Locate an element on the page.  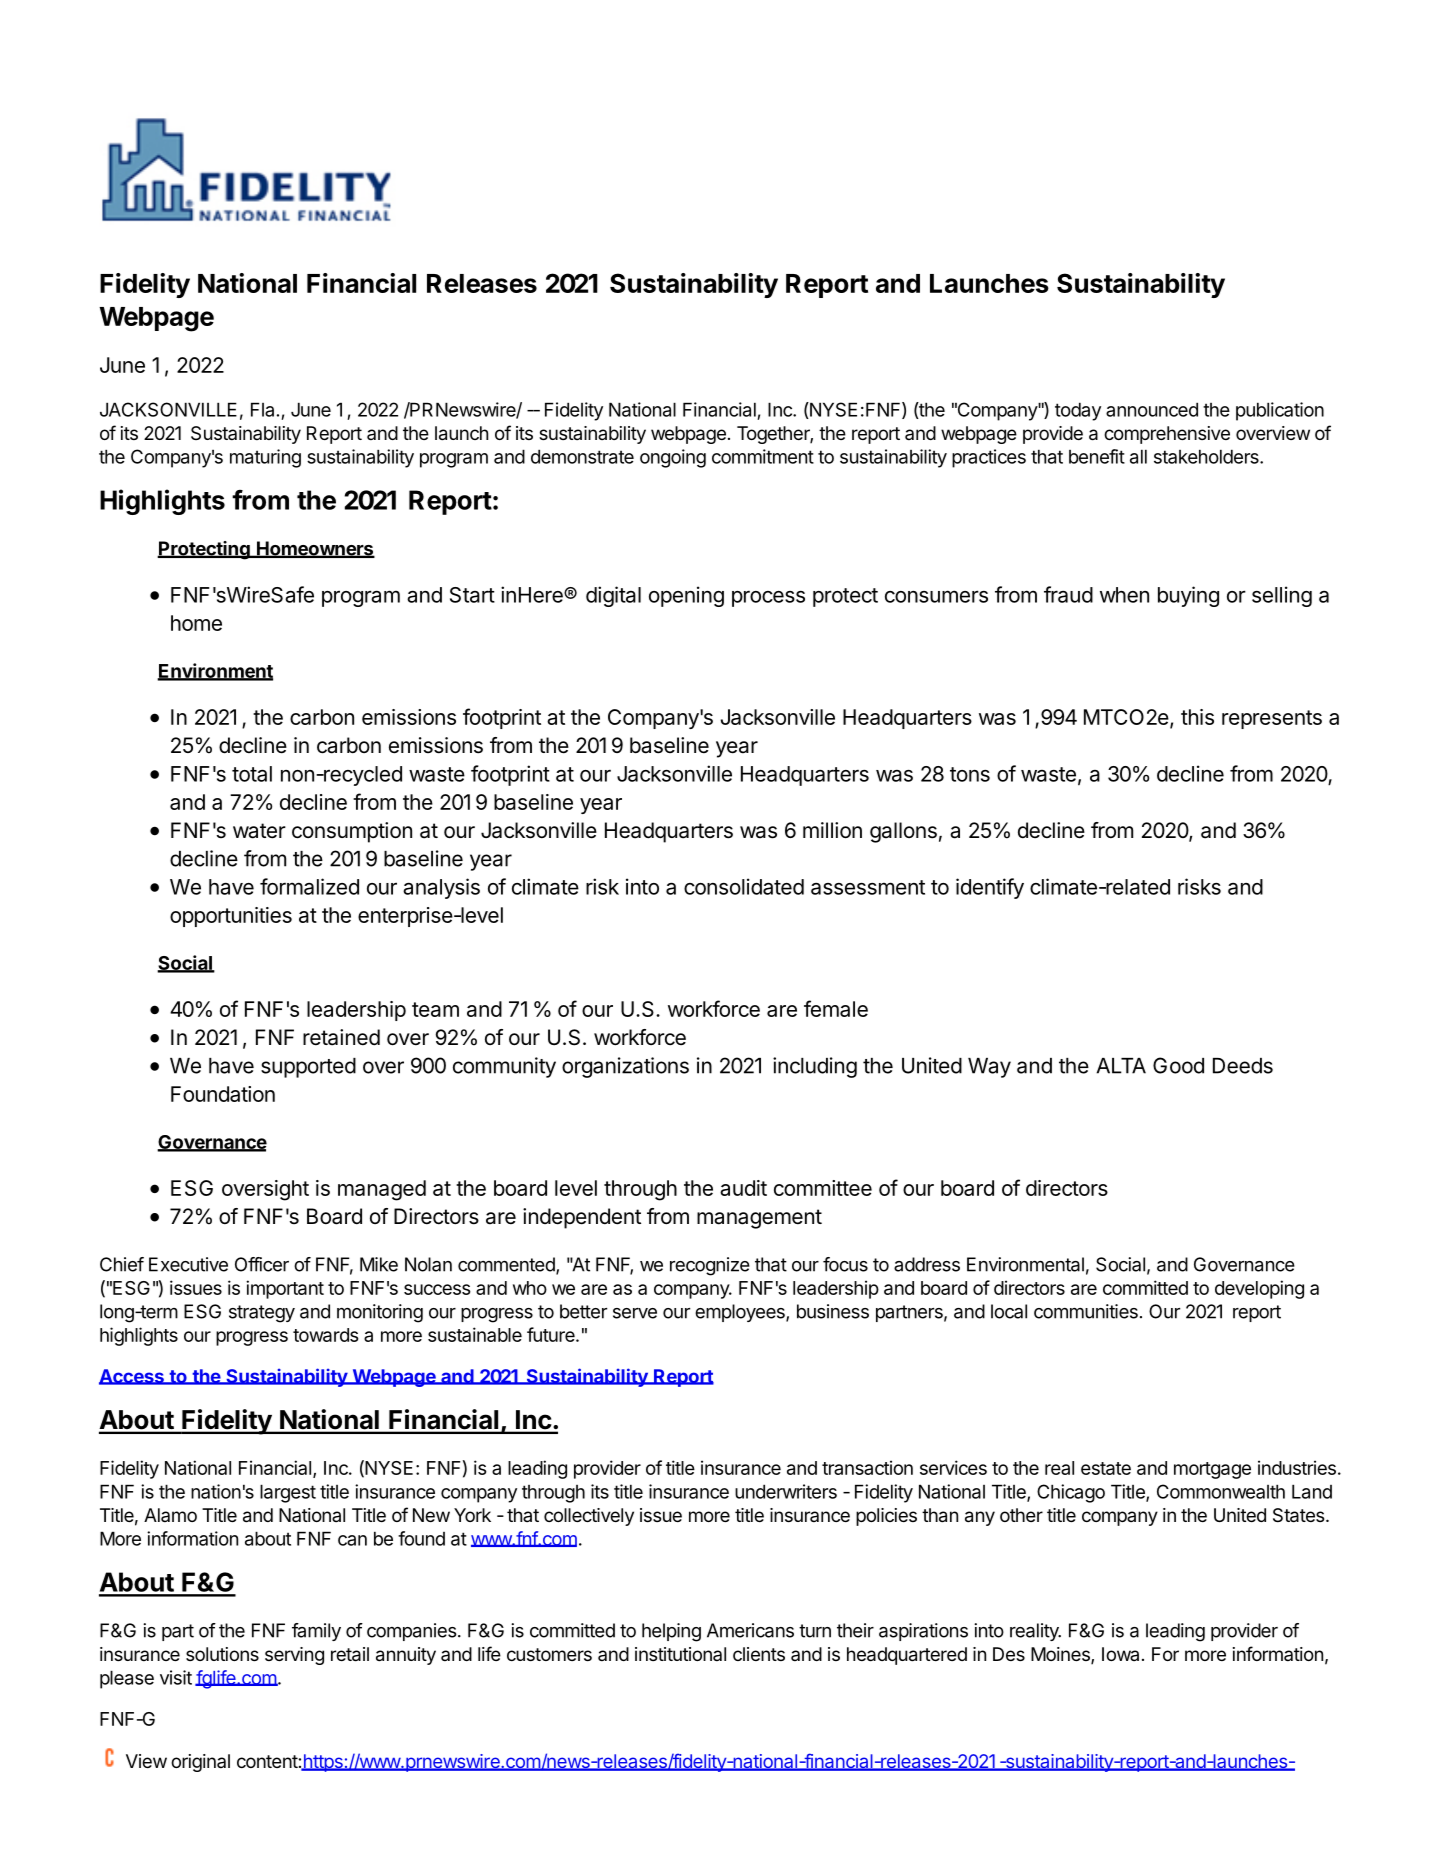
communities is located at coordinates (1086, 1311).
